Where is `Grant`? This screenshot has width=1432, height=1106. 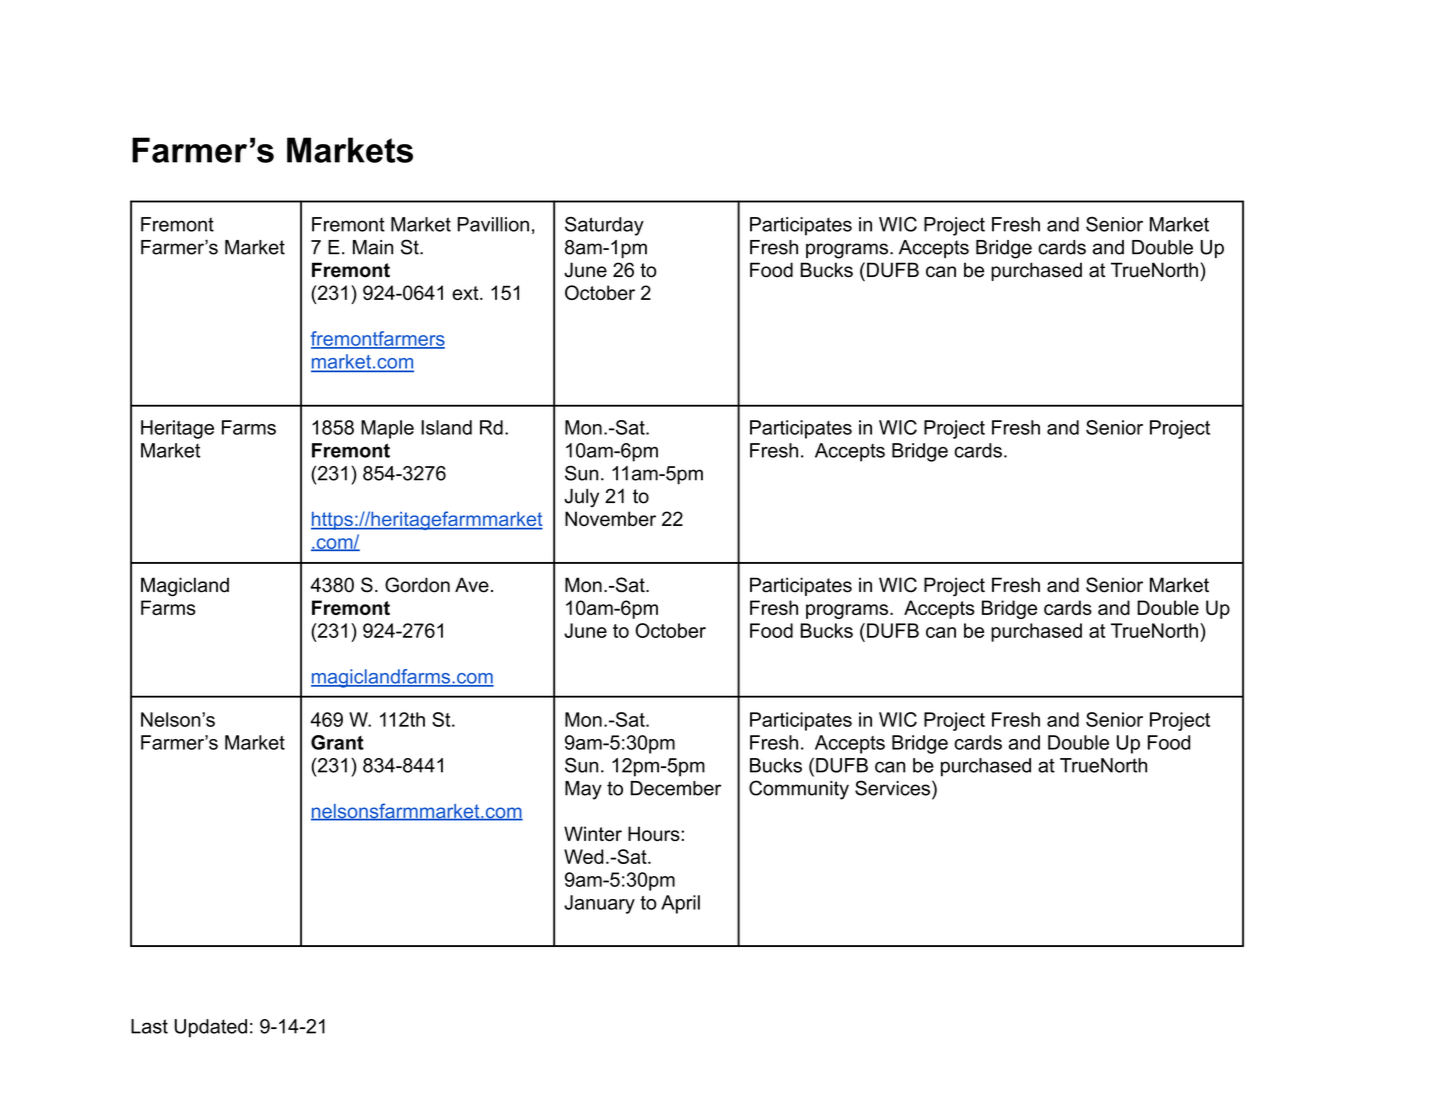
Grant is located at coordinates (337, 742).
